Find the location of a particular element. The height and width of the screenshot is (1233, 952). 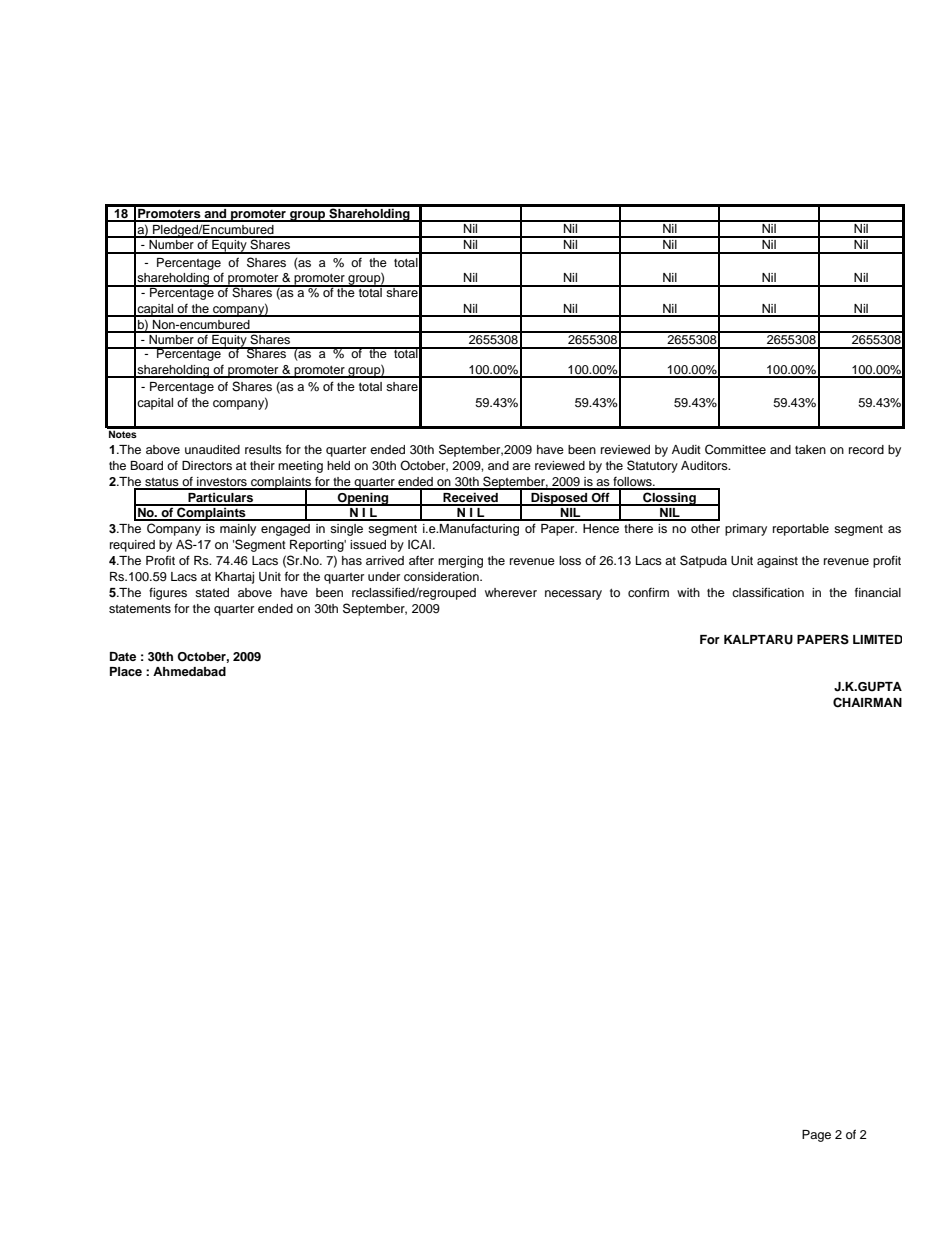

confirm is located at coordinates (648, 592).
